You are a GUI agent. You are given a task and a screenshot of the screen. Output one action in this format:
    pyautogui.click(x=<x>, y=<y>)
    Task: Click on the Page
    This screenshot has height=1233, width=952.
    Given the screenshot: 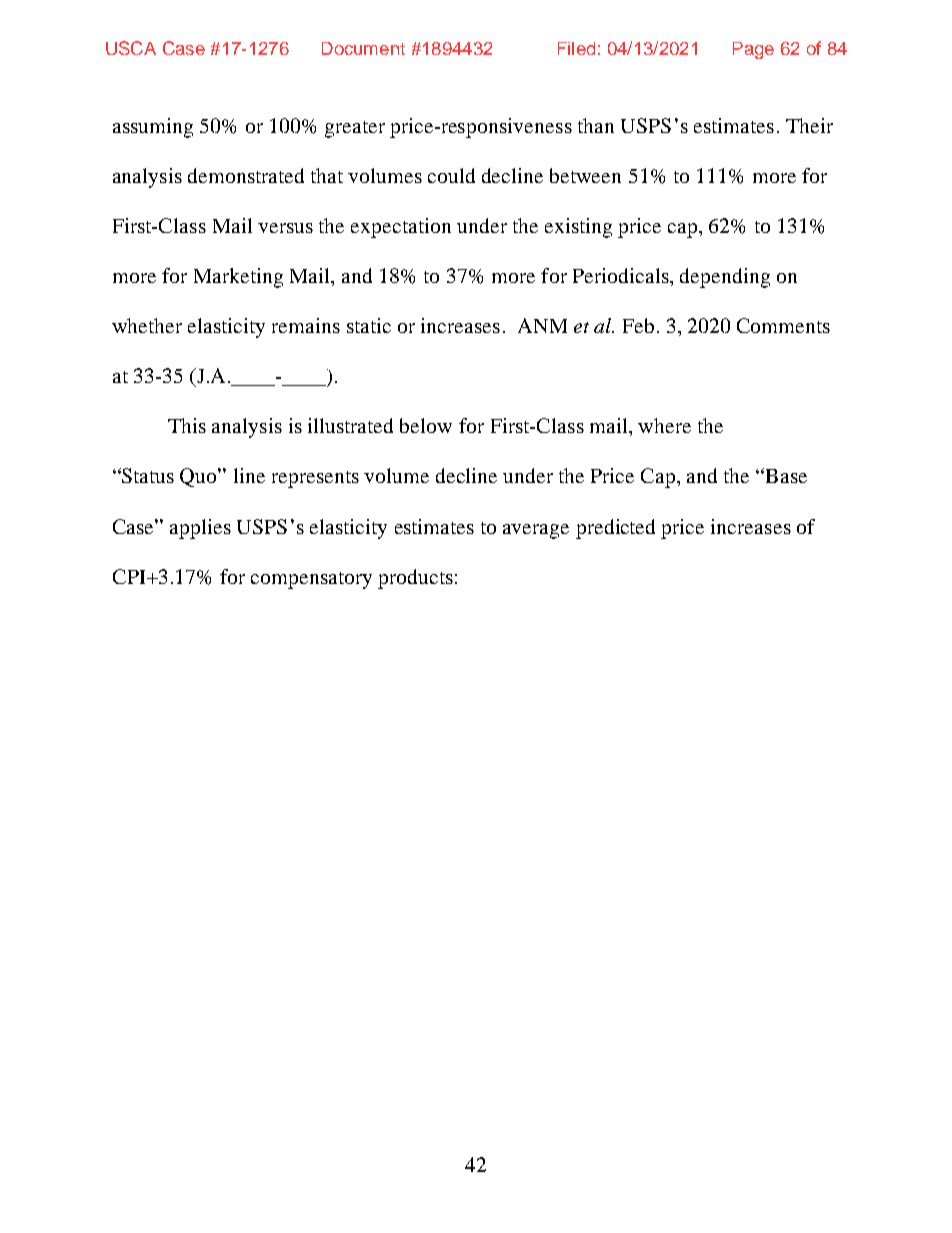 What is the action you would take?
    pyautogui.click(x=753, y=50)
